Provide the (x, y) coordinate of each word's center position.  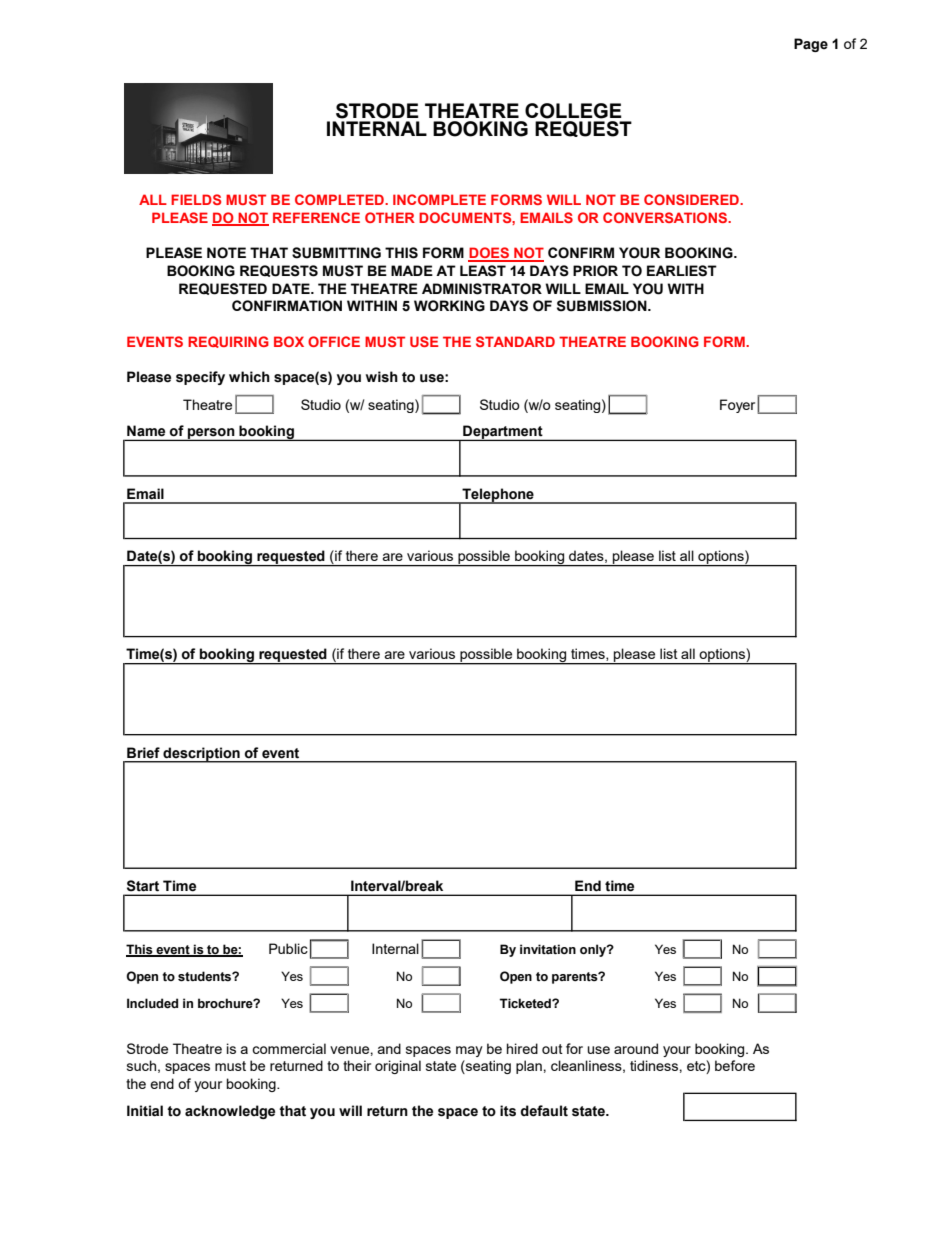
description (201, 755)
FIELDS (196, 199)
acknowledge (230, 1112)
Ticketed (526, 1003)
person (211, 434)
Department (503, 433)
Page (811, 45)
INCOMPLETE (439, 199)
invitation (548, 949)
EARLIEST (682, 271)
